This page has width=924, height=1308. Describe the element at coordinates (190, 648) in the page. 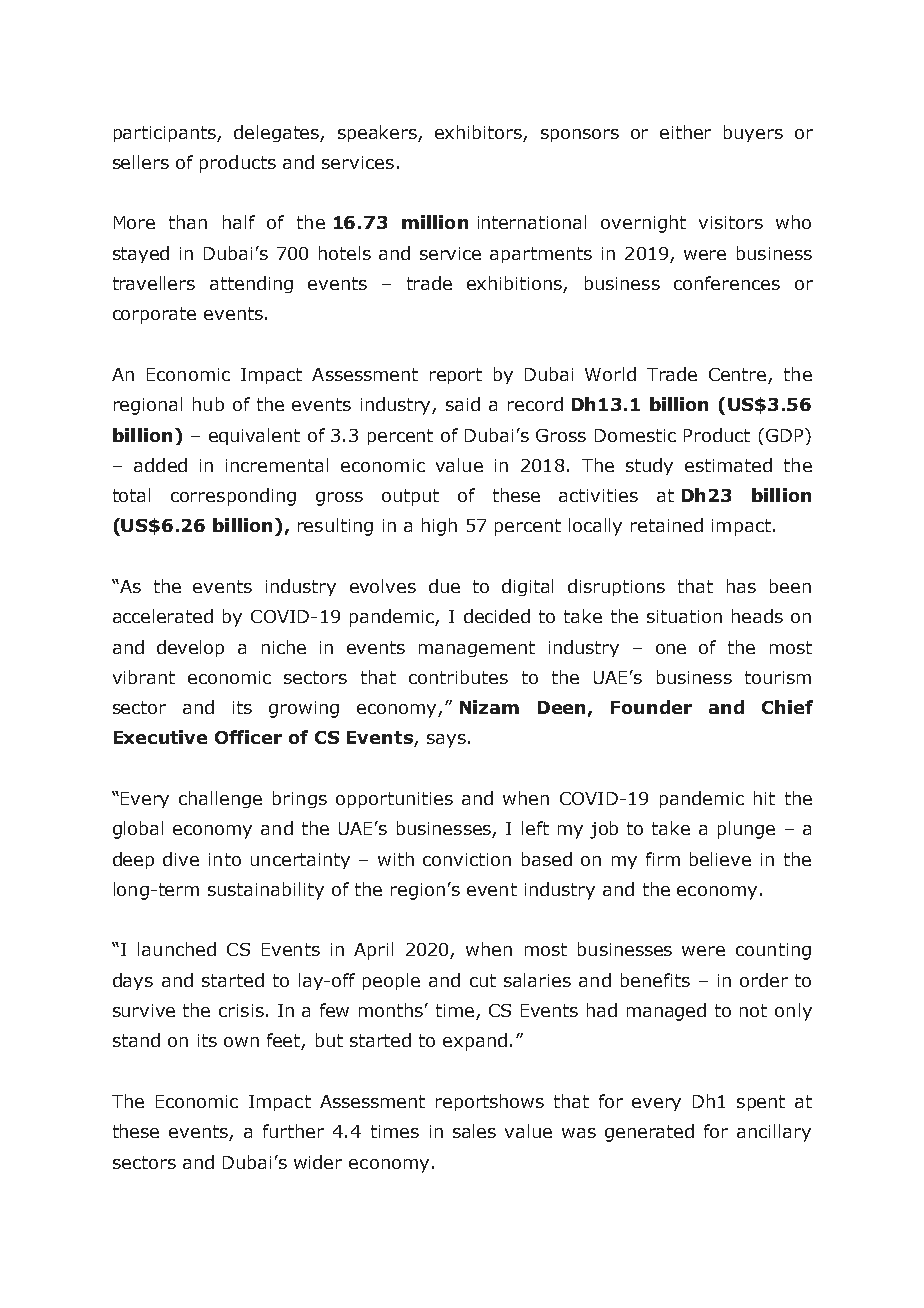

I see `develop` at that location.
